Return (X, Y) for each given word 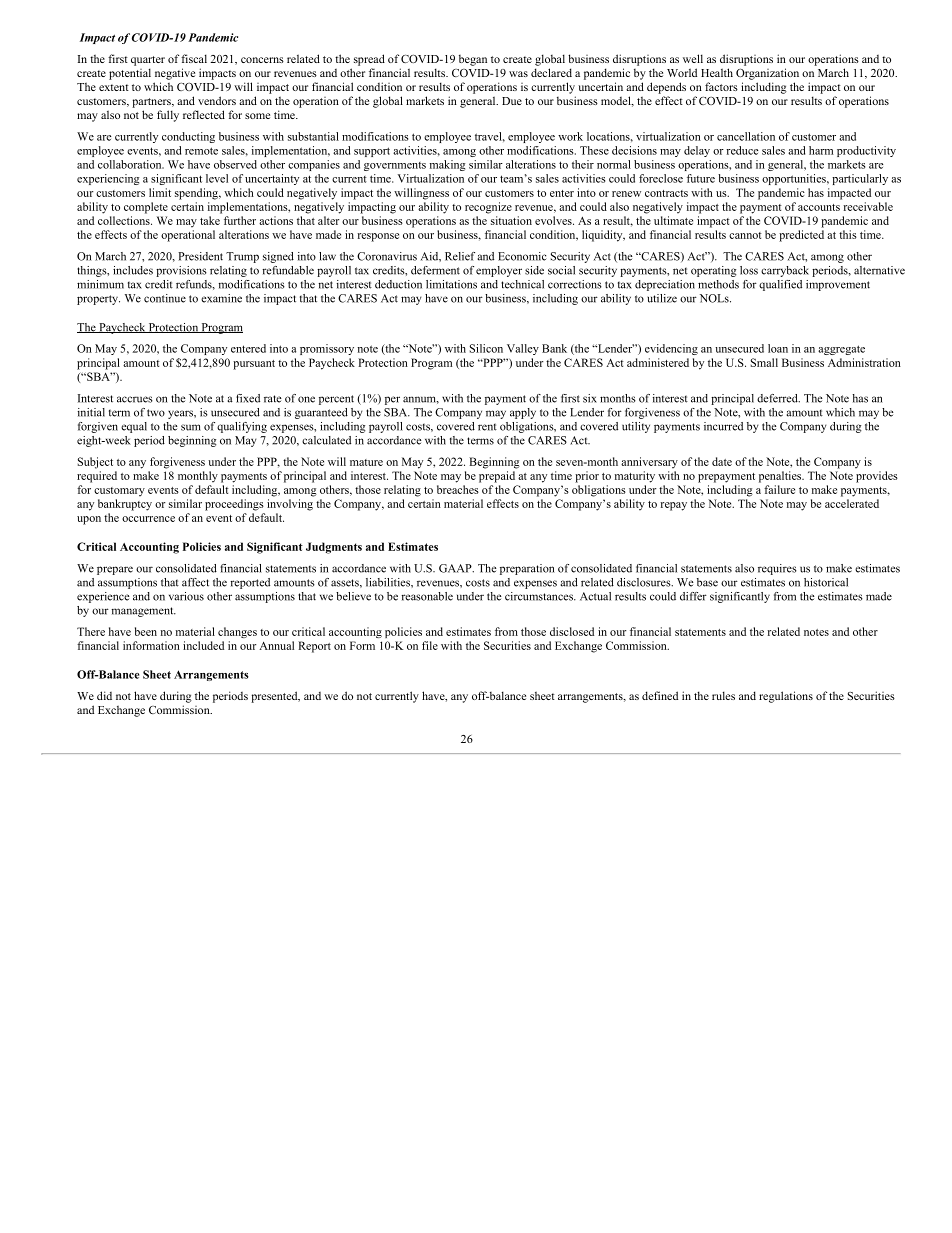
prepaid (497, 477)
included (203, 645)
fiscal (194, 58)
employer (499, 271)
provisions (181, 271)
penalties (781, 477)
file (430, 645)
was (518, 74)
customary (119, 492)
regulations (786, 697)
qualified (780, 285)
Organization (767, 74)
